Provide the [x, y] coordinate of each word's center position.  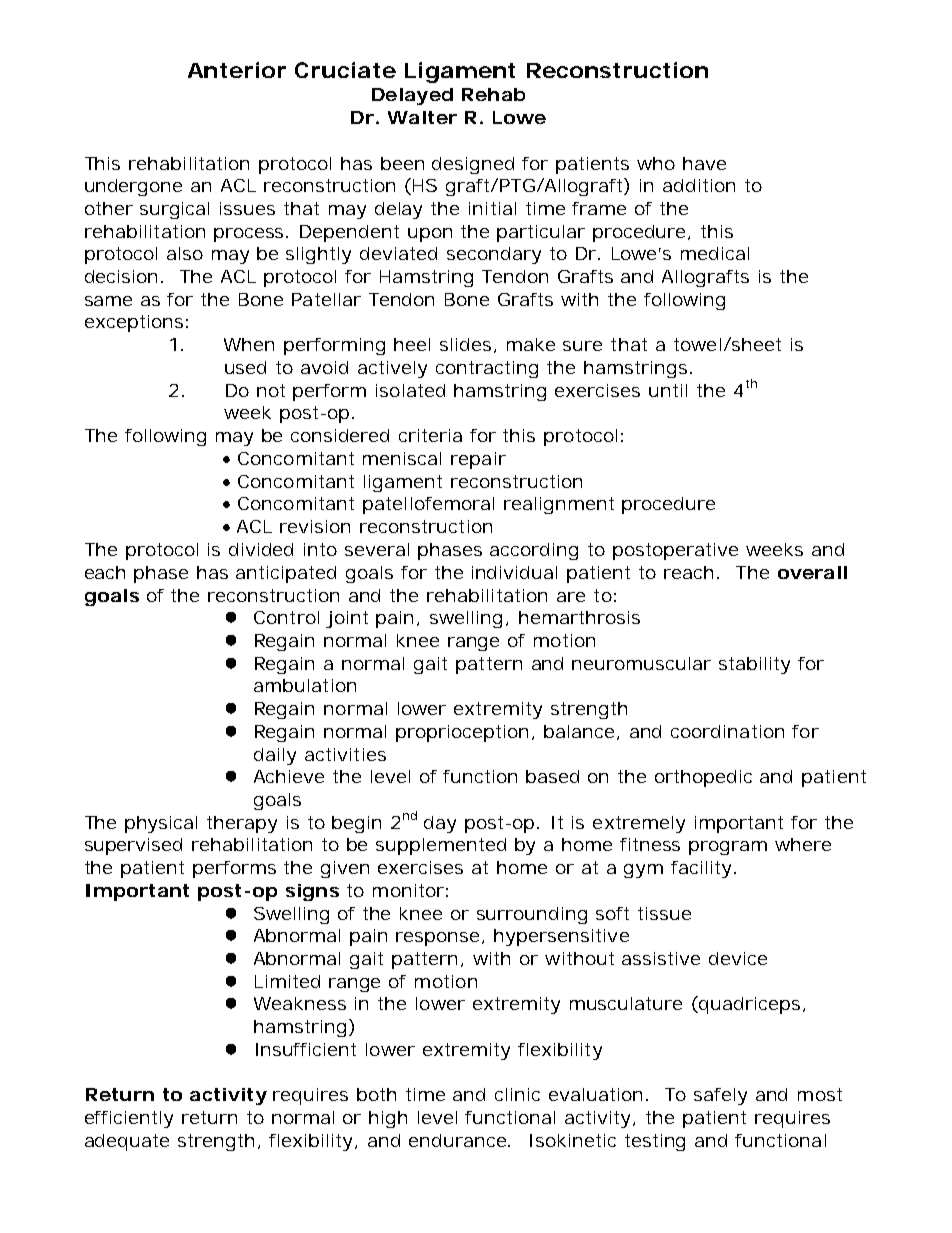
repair [478, 460]
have [704, 163]
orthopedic [703, 778]
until [668, 390]
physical [161, 824]
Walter [422, 117]
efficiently [129, 1119]
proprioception [464, 733]
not [271, 390]
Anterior [237, 70]
